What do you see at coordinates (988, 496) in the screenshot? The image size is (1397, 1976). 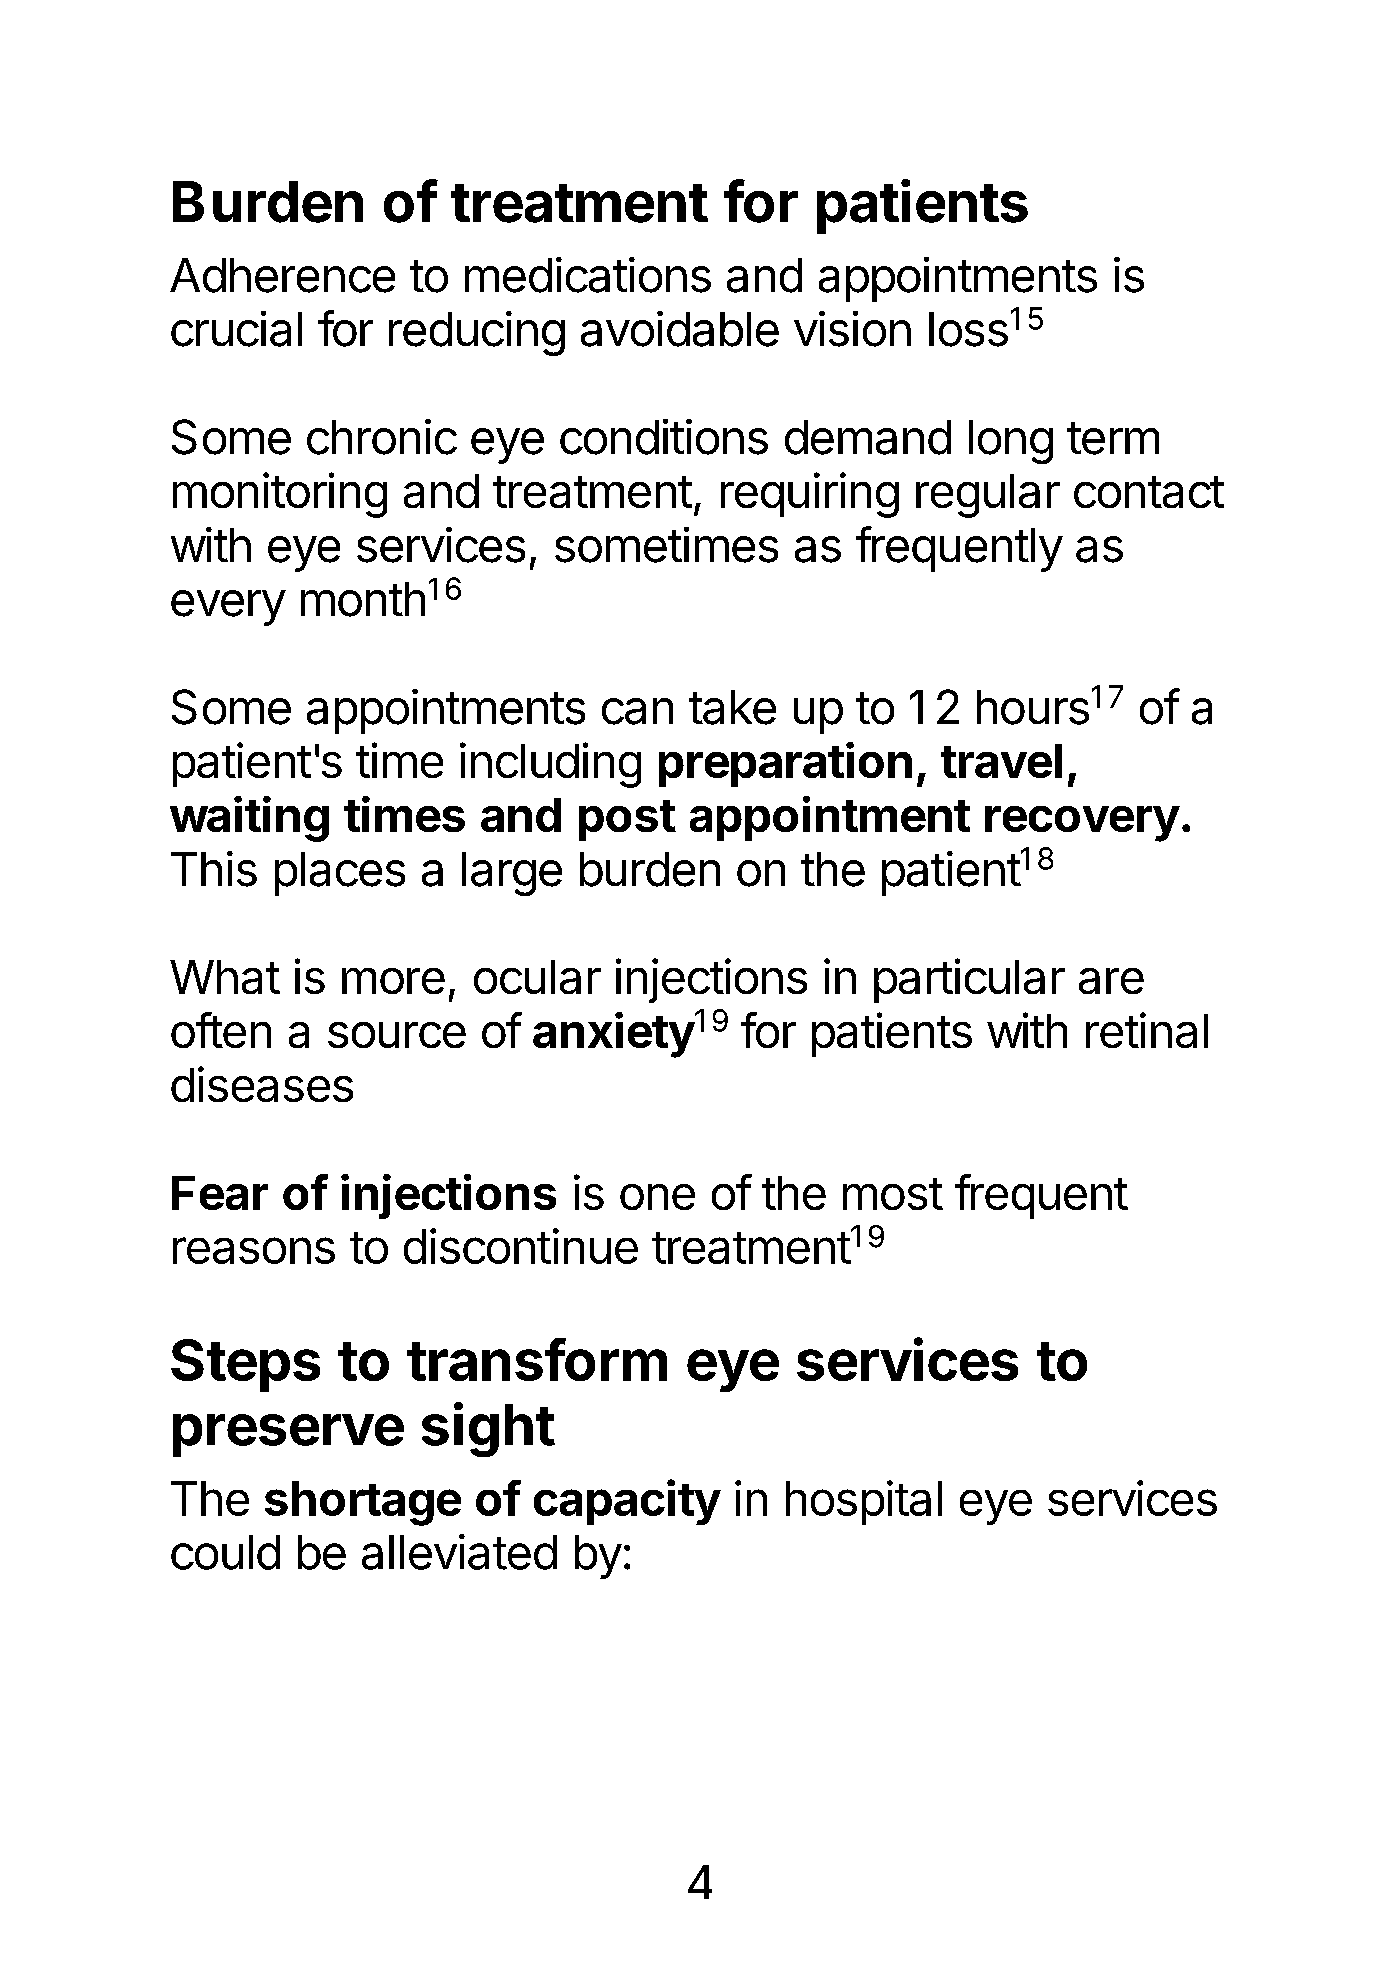 I see `regular` at bounding box center [988, 496].
